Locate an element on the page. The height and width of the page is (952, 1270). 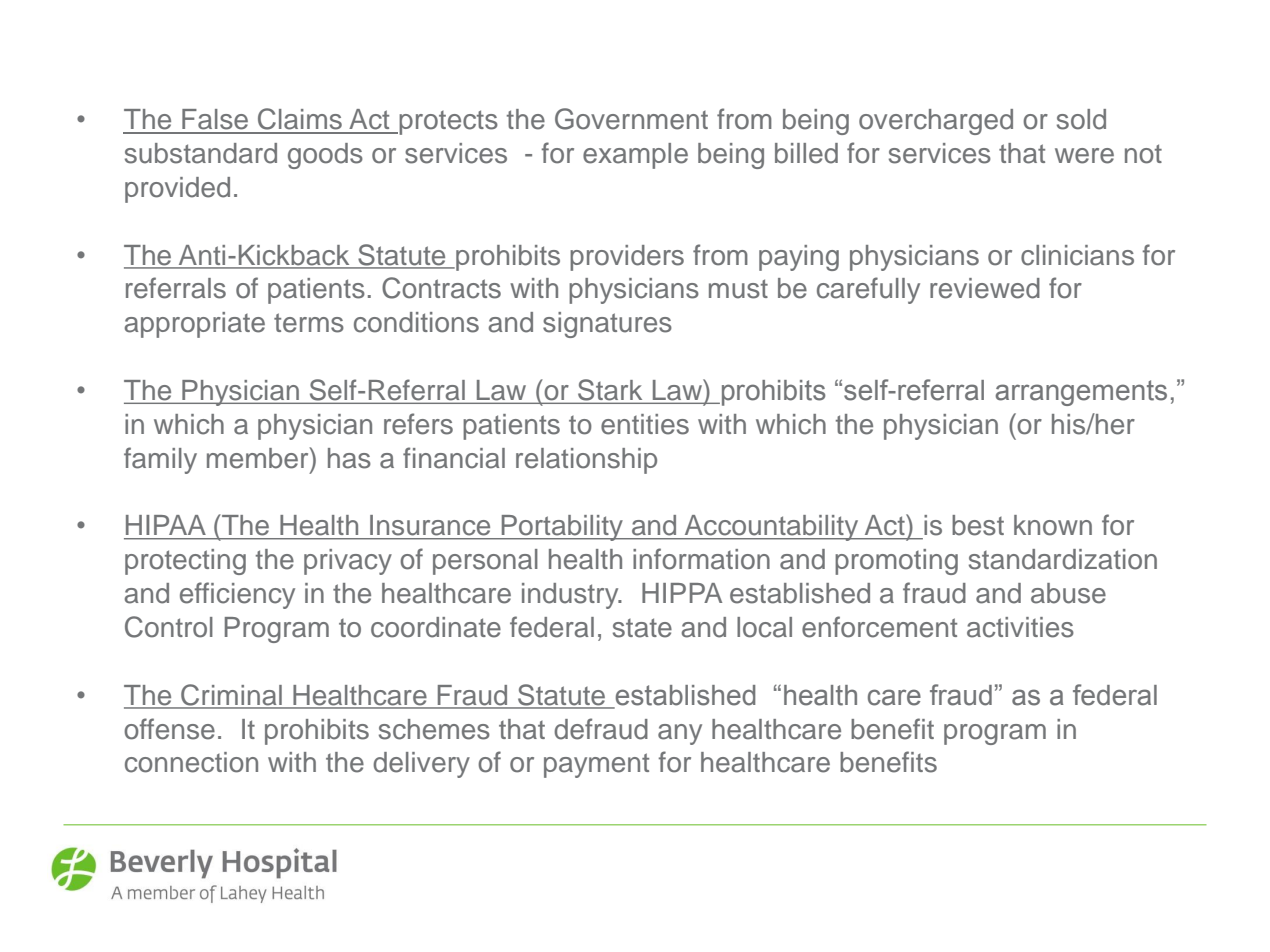
signatures is located at coordinates (607, 325).
